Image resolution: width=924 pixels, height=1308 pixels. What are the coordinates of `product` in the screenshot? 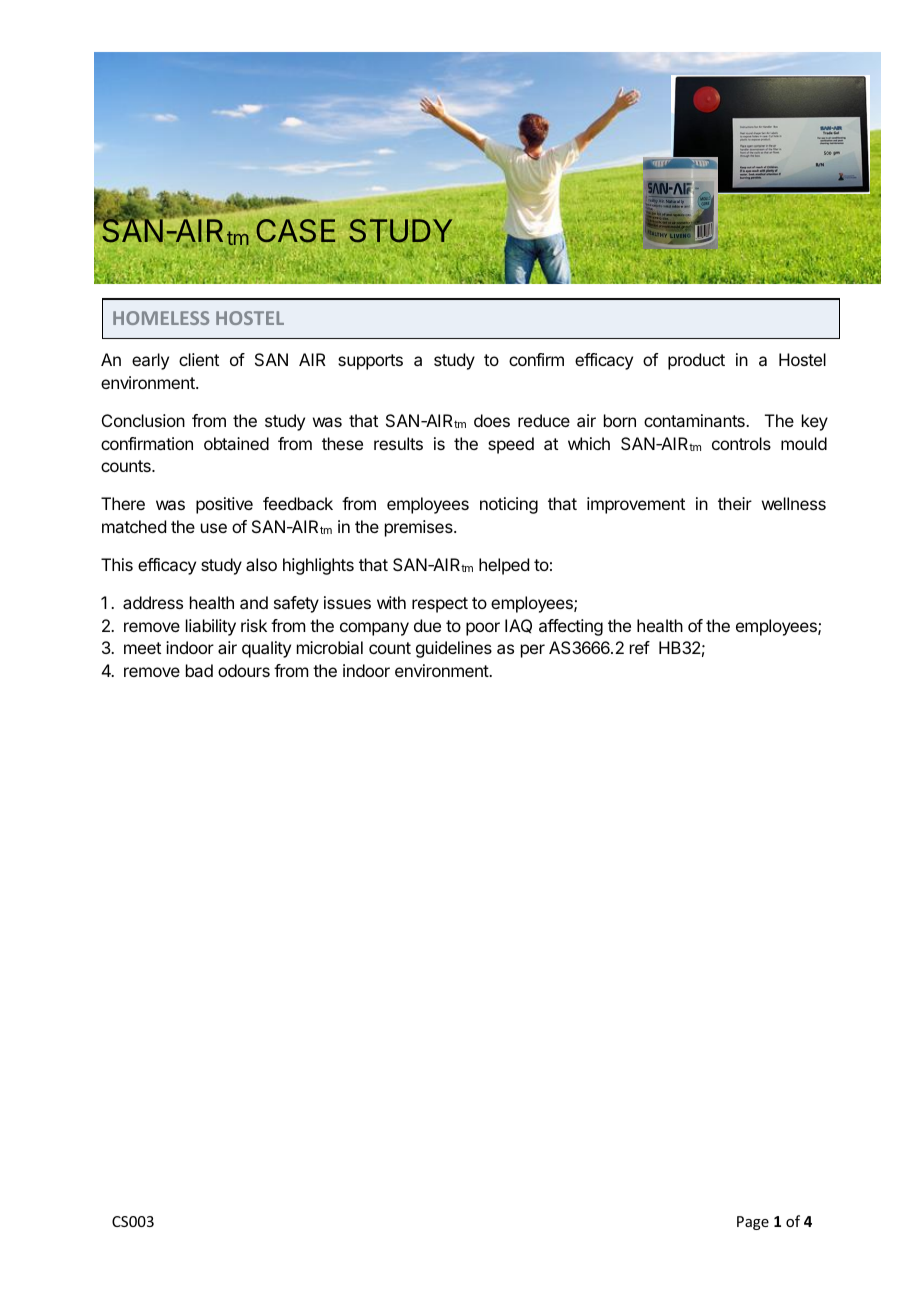 It's located at (696, 361).
